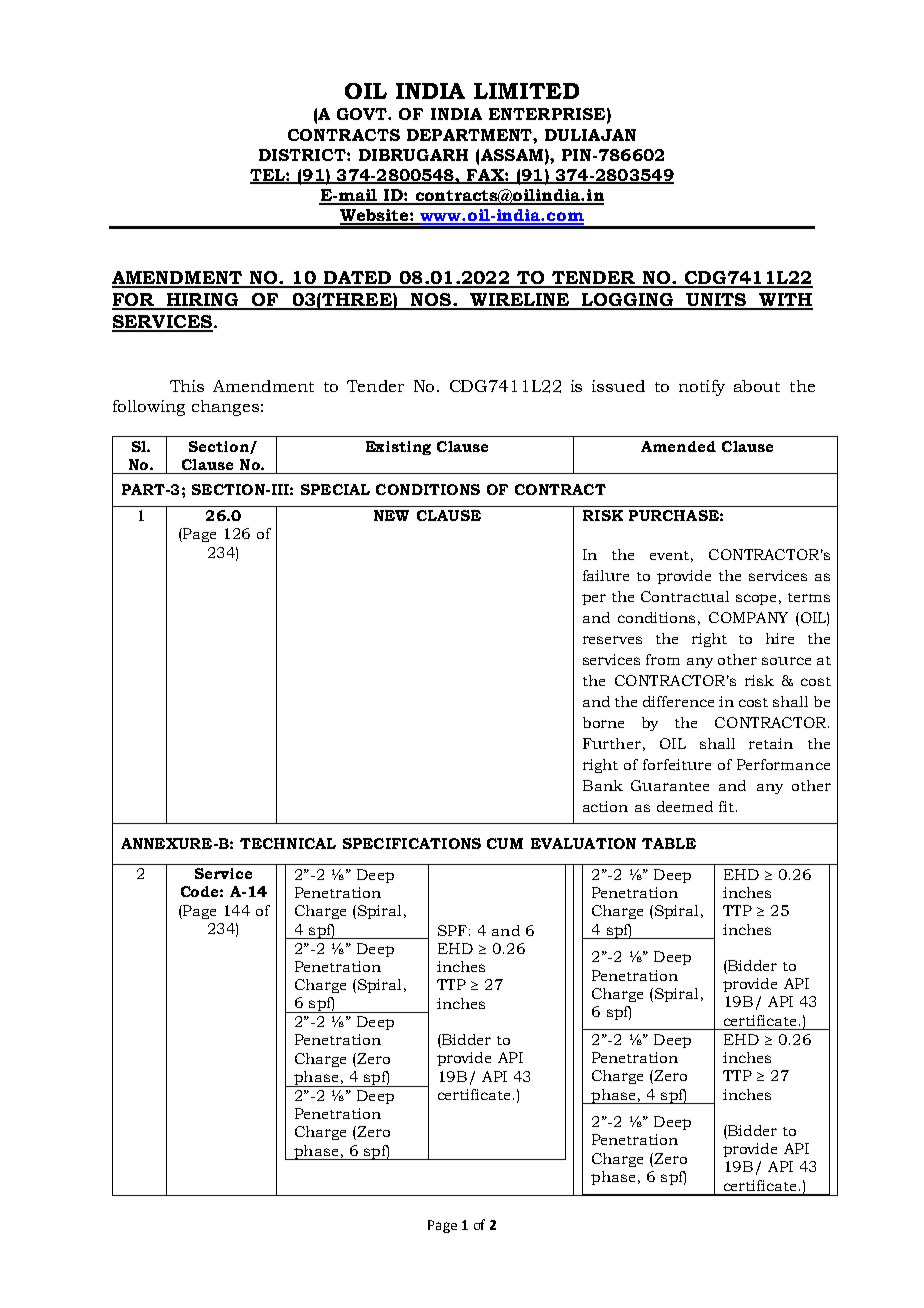 The image size is (924, 1308). I want to click on UNITS, so click(716, 301).
